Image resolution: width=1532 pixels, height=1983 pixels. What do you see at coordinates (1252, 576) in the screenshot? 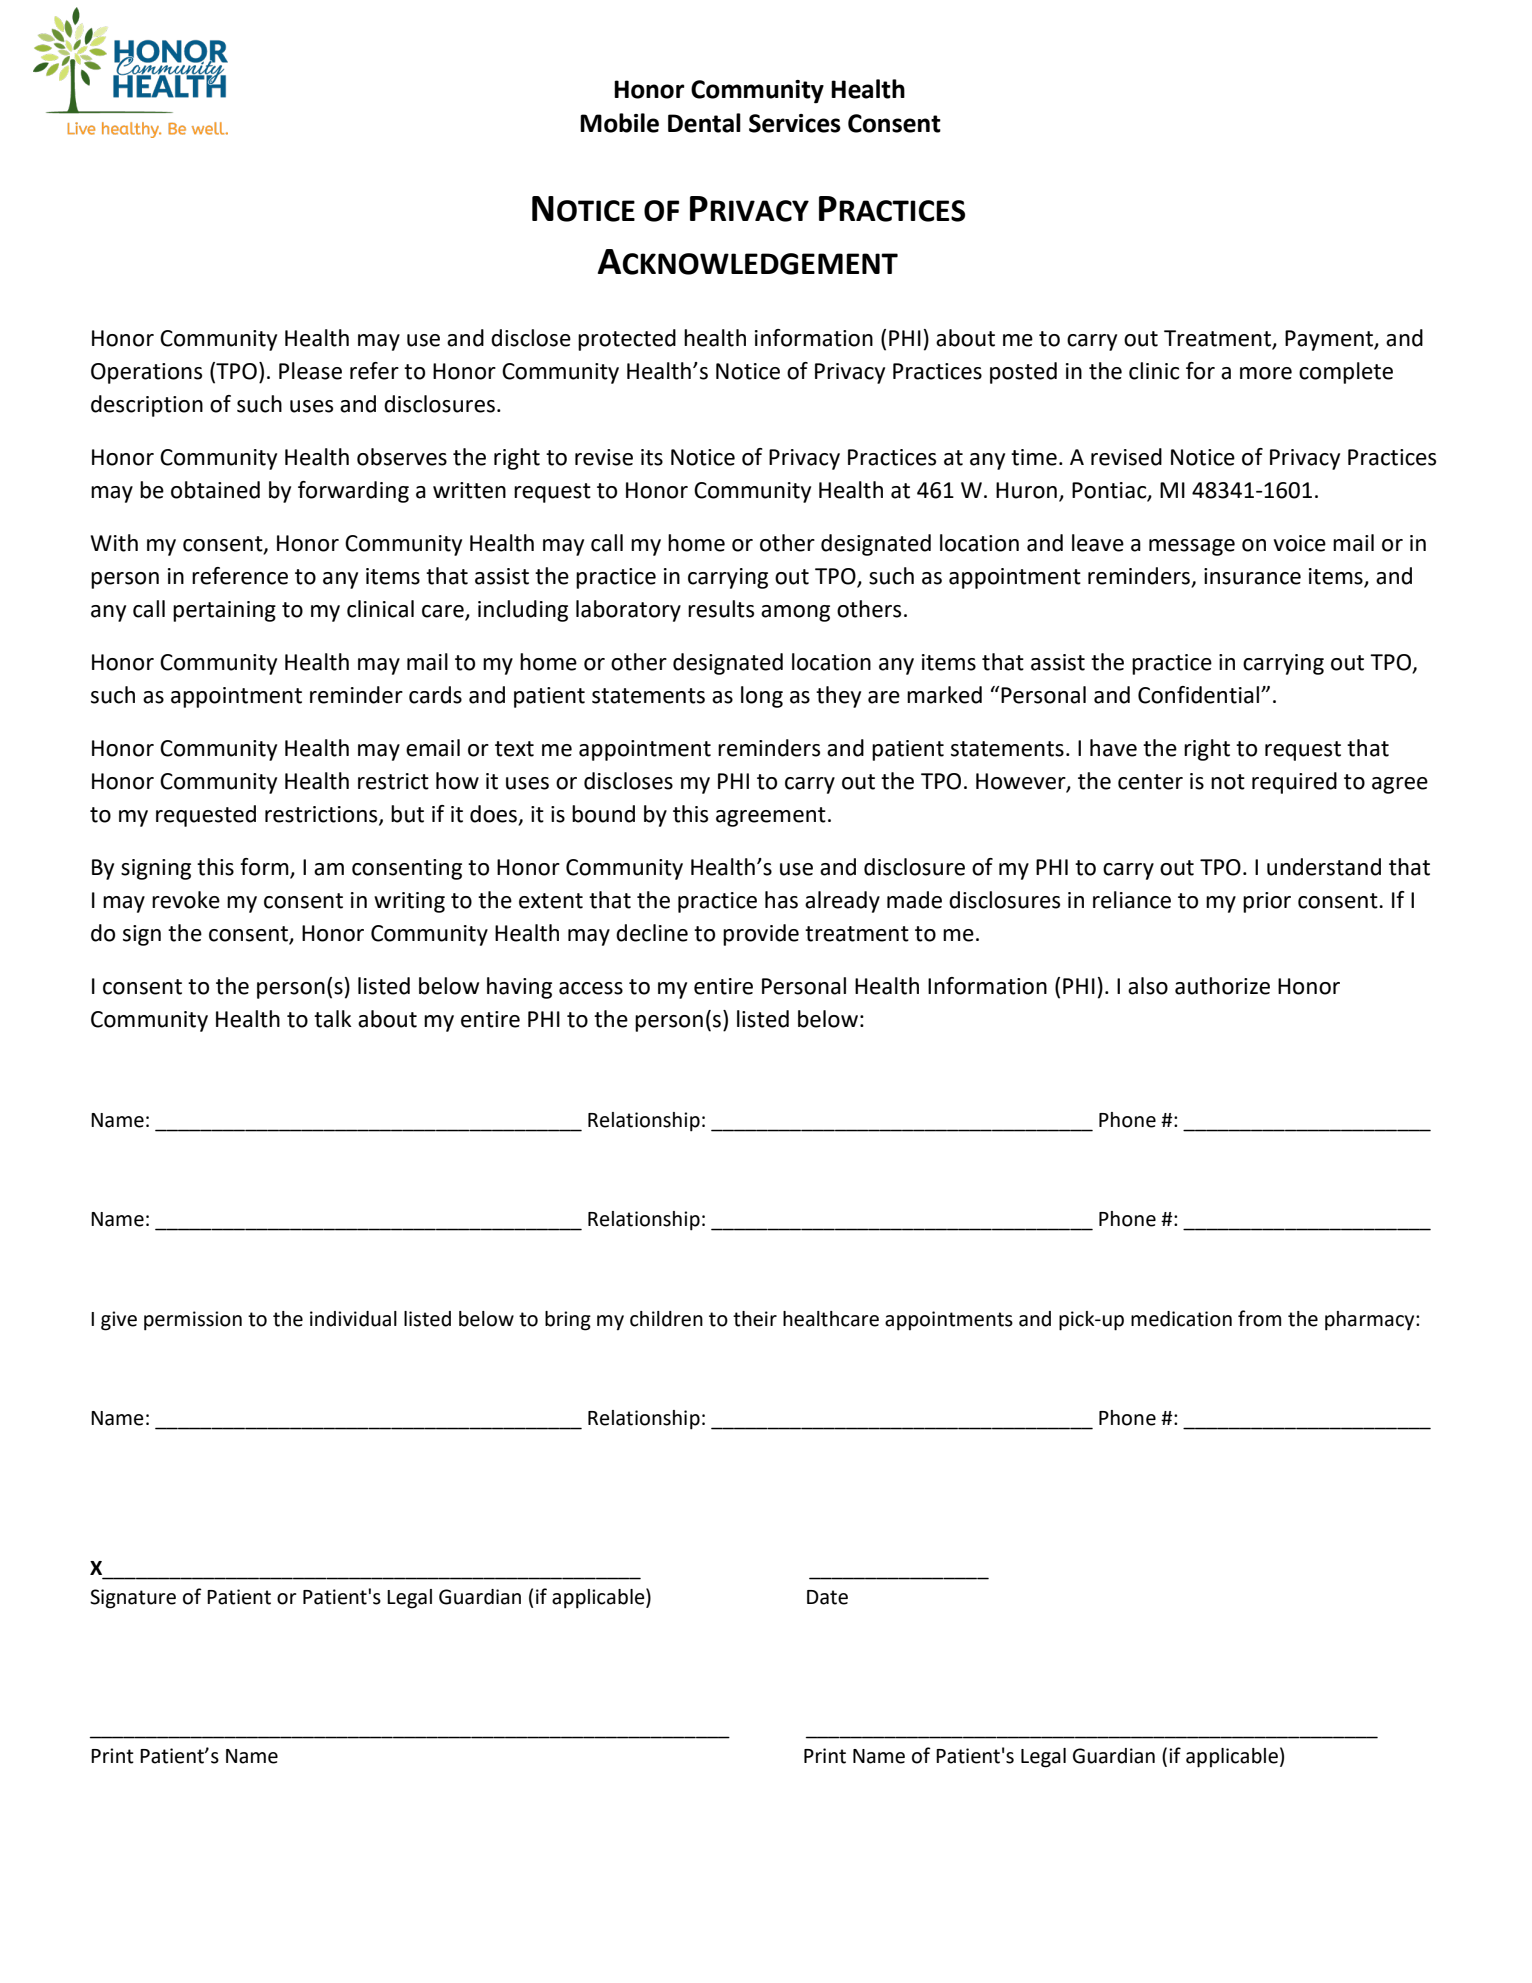
I see `insurance` at bounding box center [1252, 576].
